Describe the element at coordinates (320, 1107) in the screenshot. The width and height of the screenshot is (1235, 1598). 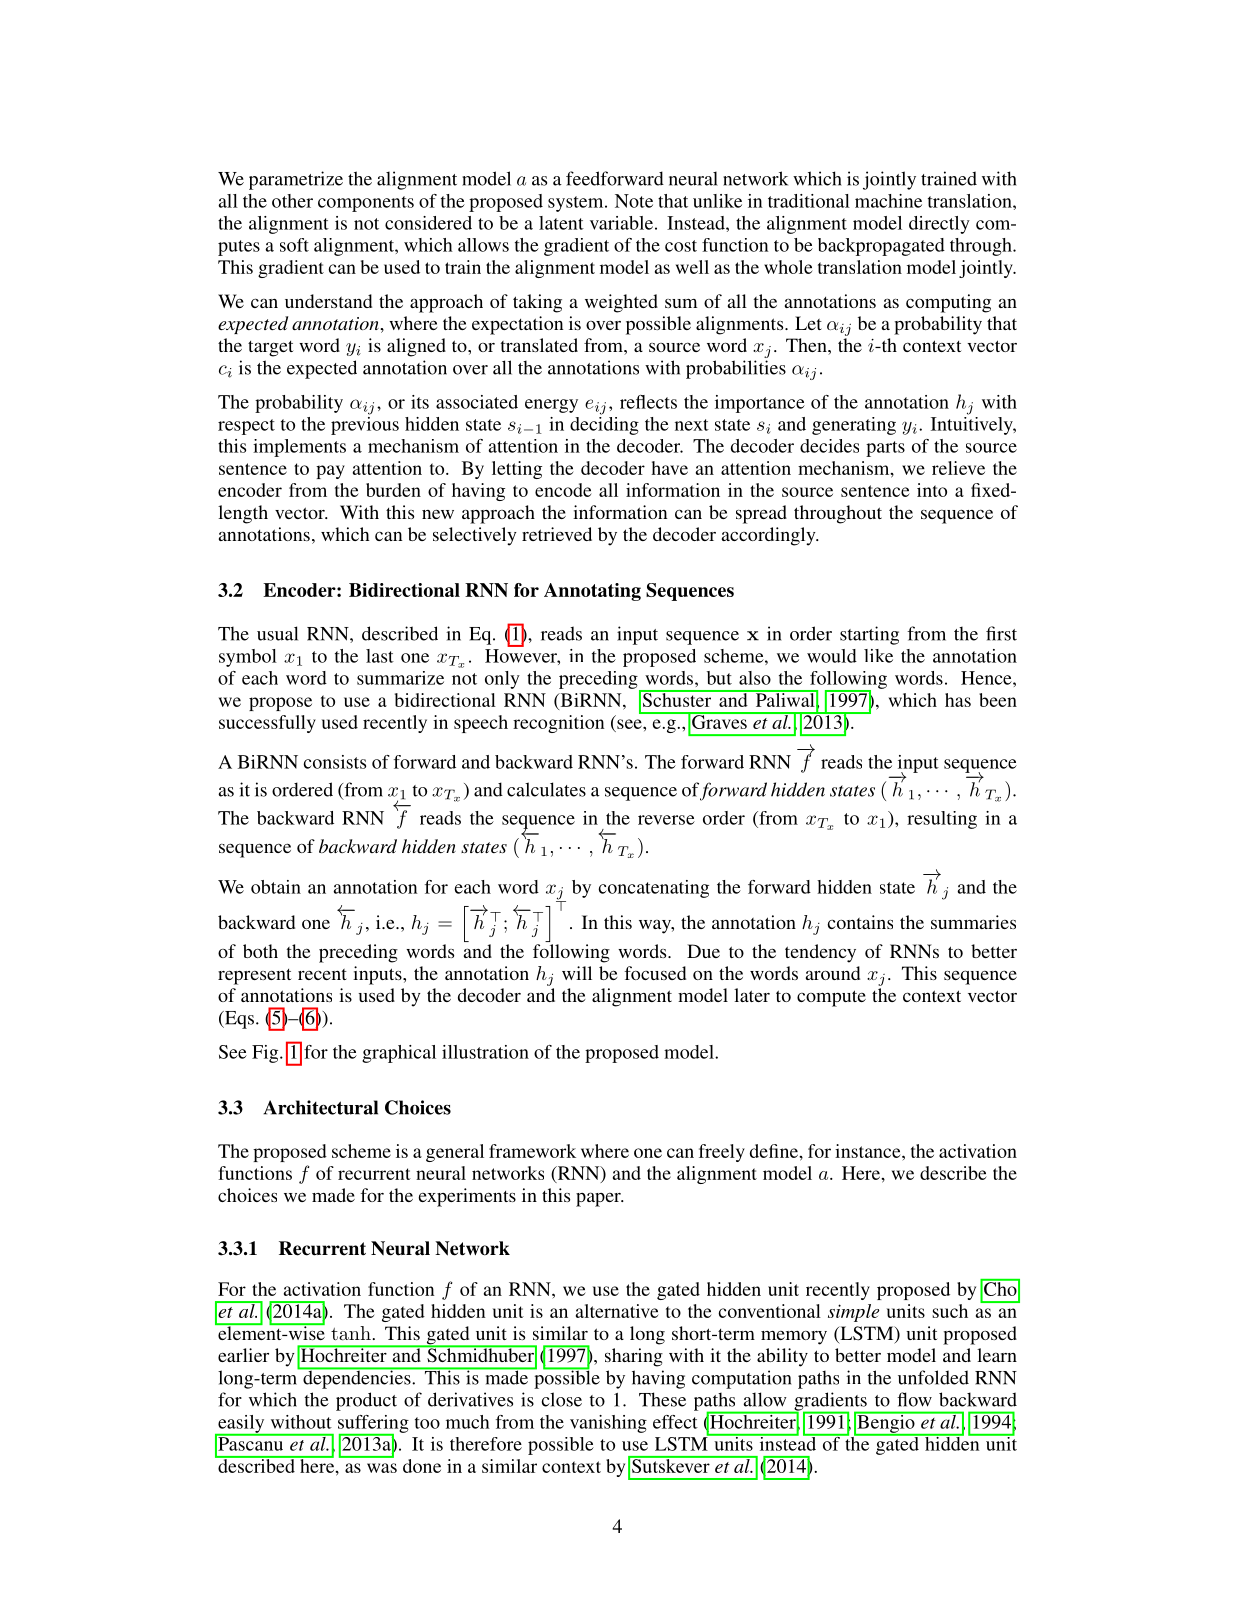
I see `Architectural` at that location.
